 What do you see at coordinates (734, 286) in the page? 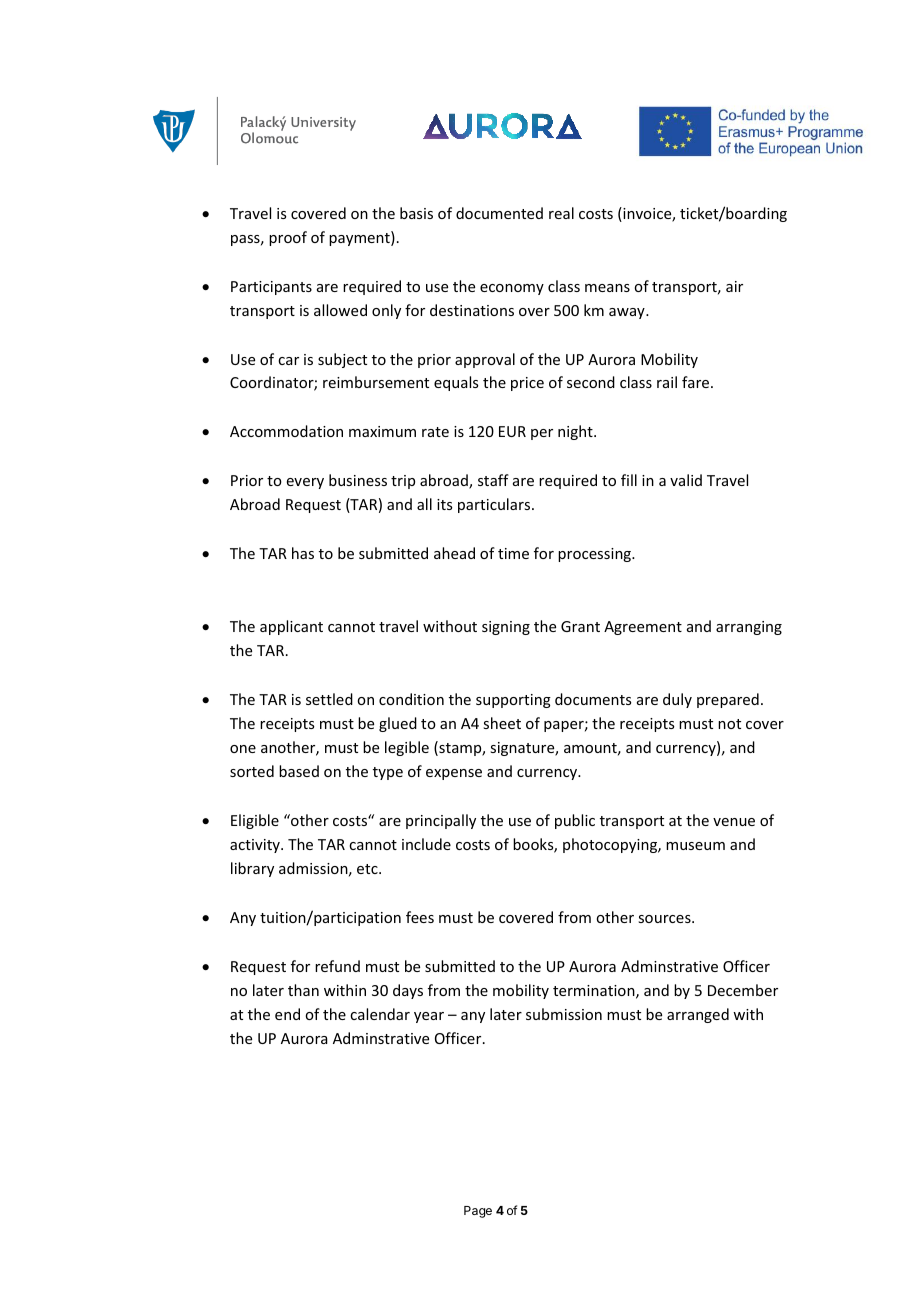
I see `air` at bounding box center [734, 286].
